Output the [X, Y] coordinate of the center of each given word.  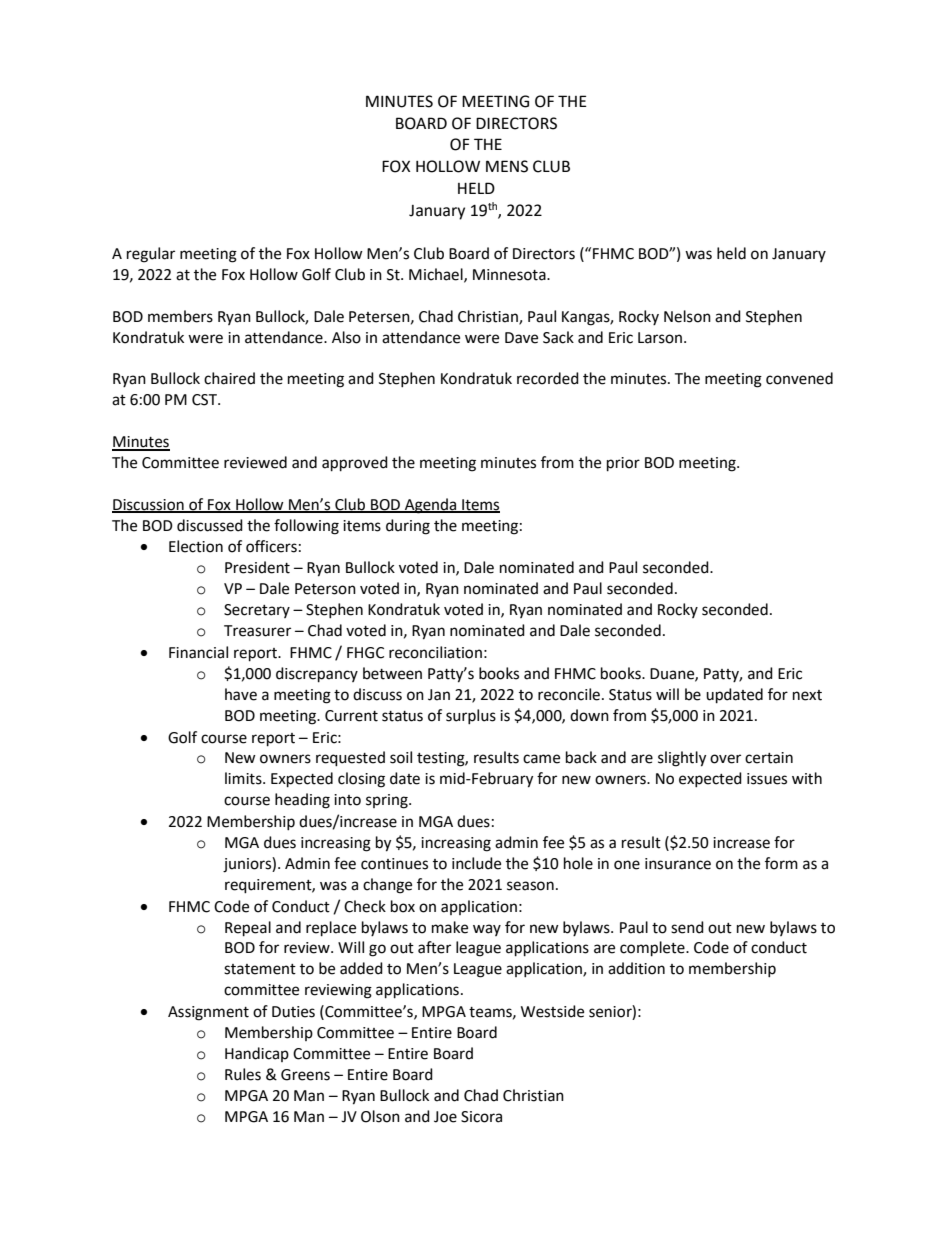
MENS [507, 166]
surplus [471, 716]
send [687, 927]
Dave [521, 338]
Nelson [687, 316]
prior [623, 464]
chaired [229, 378]
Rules [243, 1074]
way [487, 930]
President [257, 567]
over [725, 759]
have [241, 694]
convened [799, 378]
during [408, 527]
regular [151, 255]
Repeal [248, 929]
